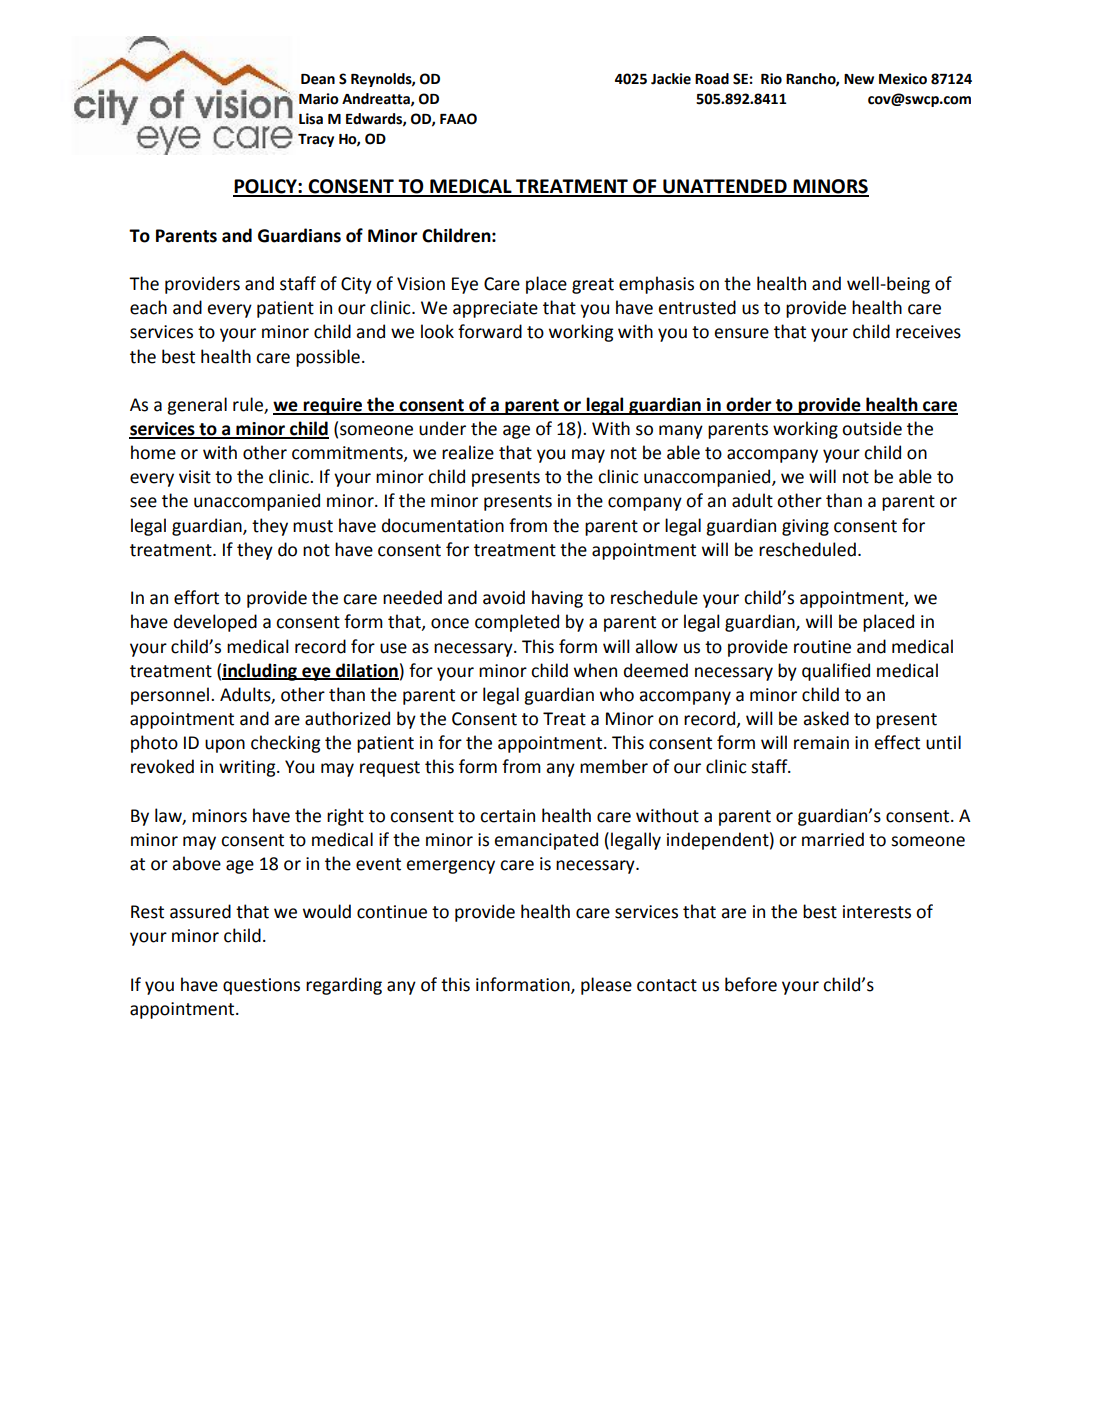  I want to click on must, so click(313, 526).
